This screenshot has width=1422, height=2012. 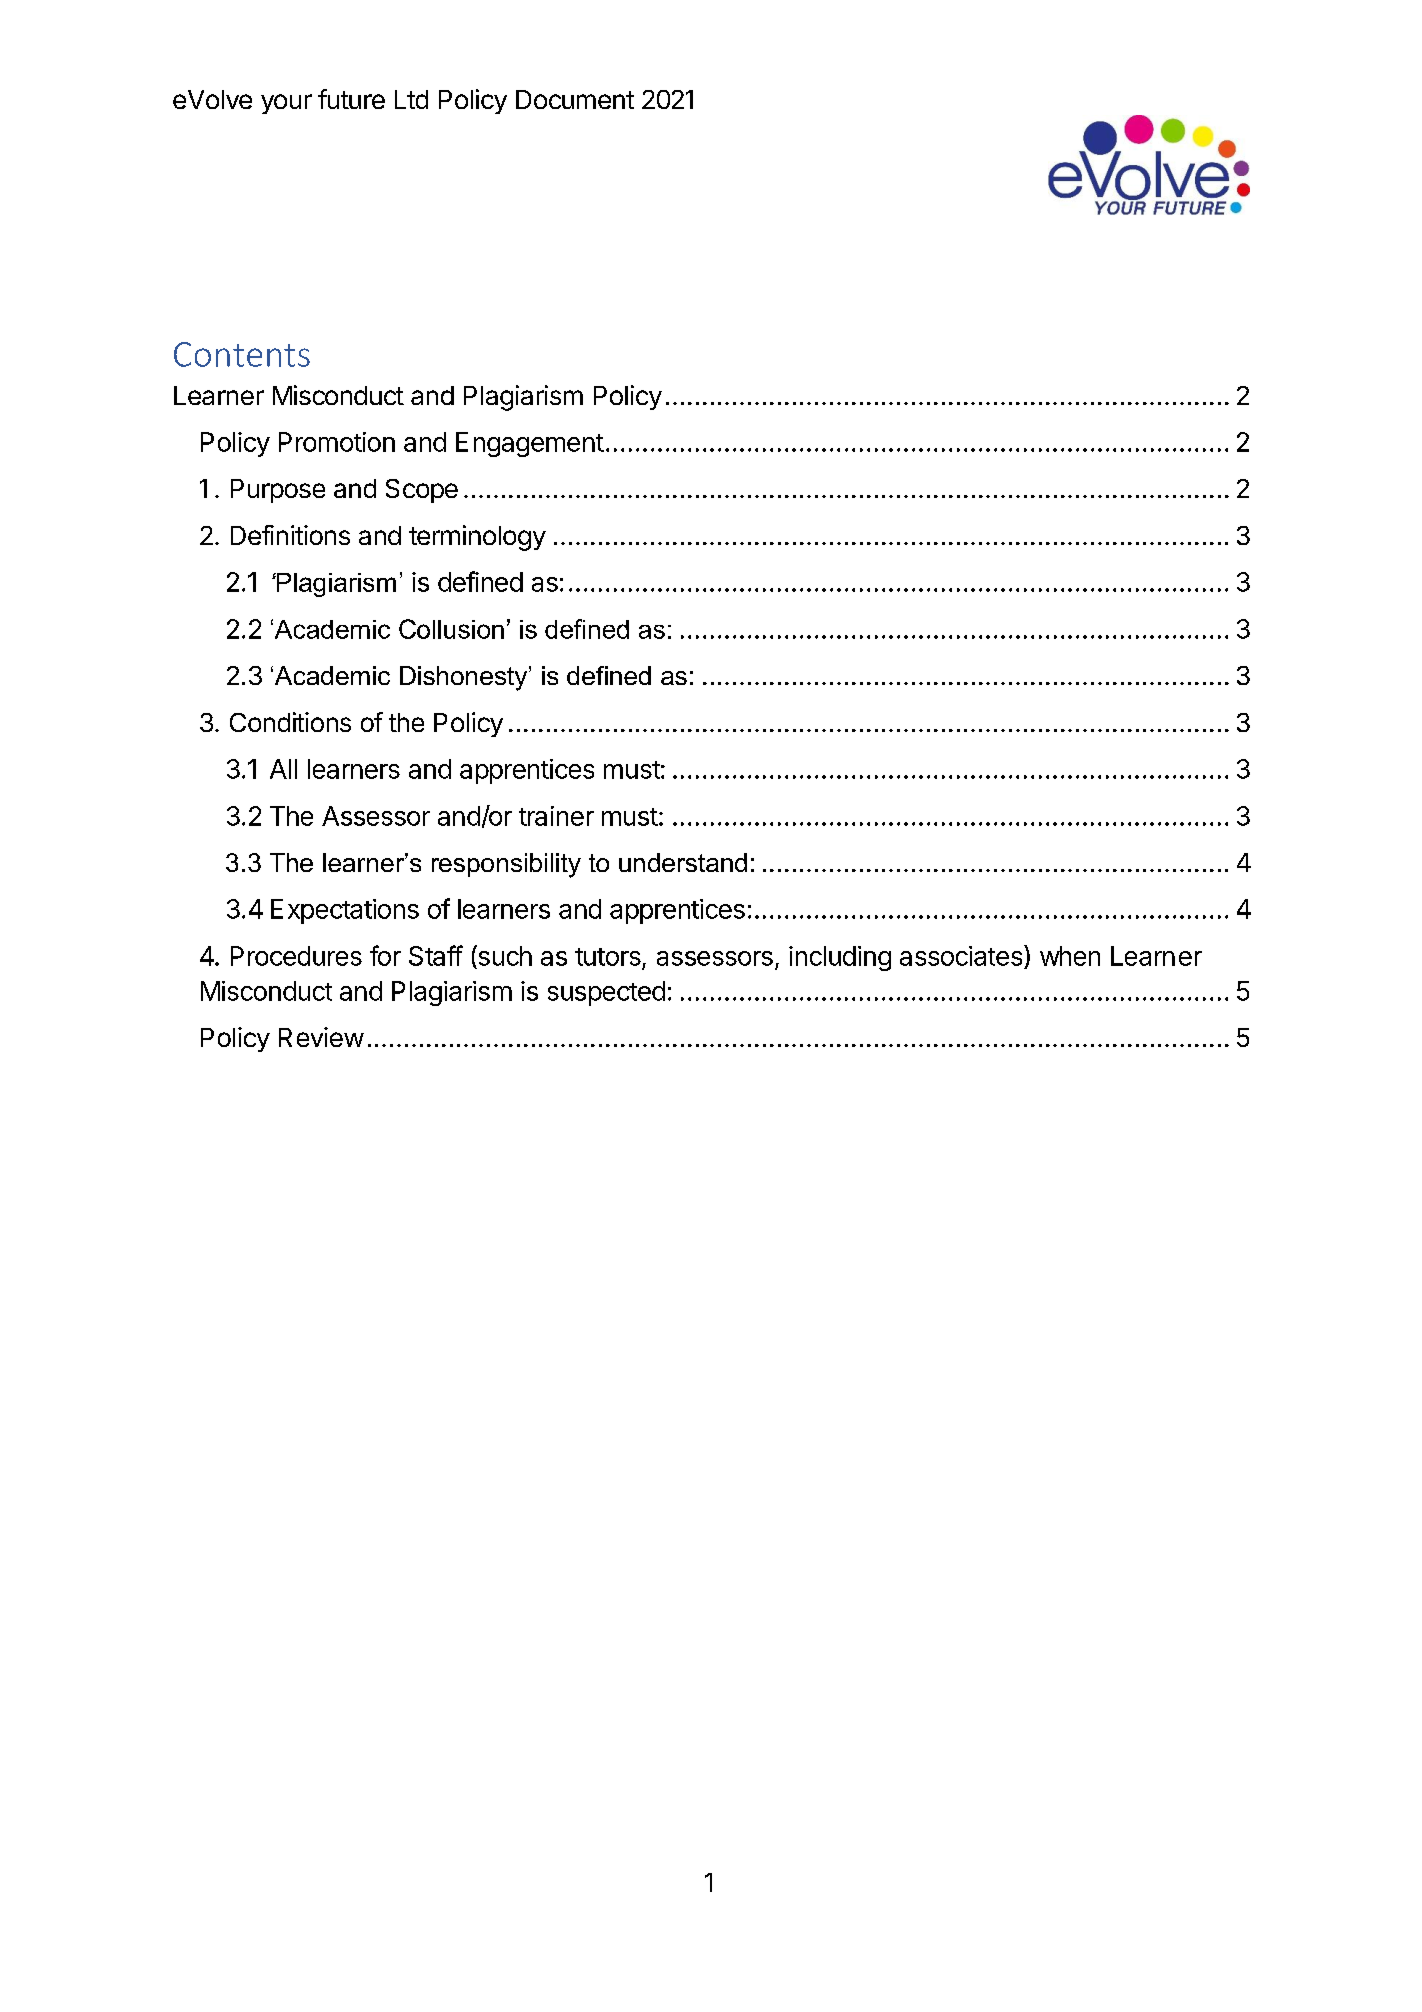 What do you see at coordinates (575, 99) in the screenshot?
I see `Document` at bounding box center [575, 99].
